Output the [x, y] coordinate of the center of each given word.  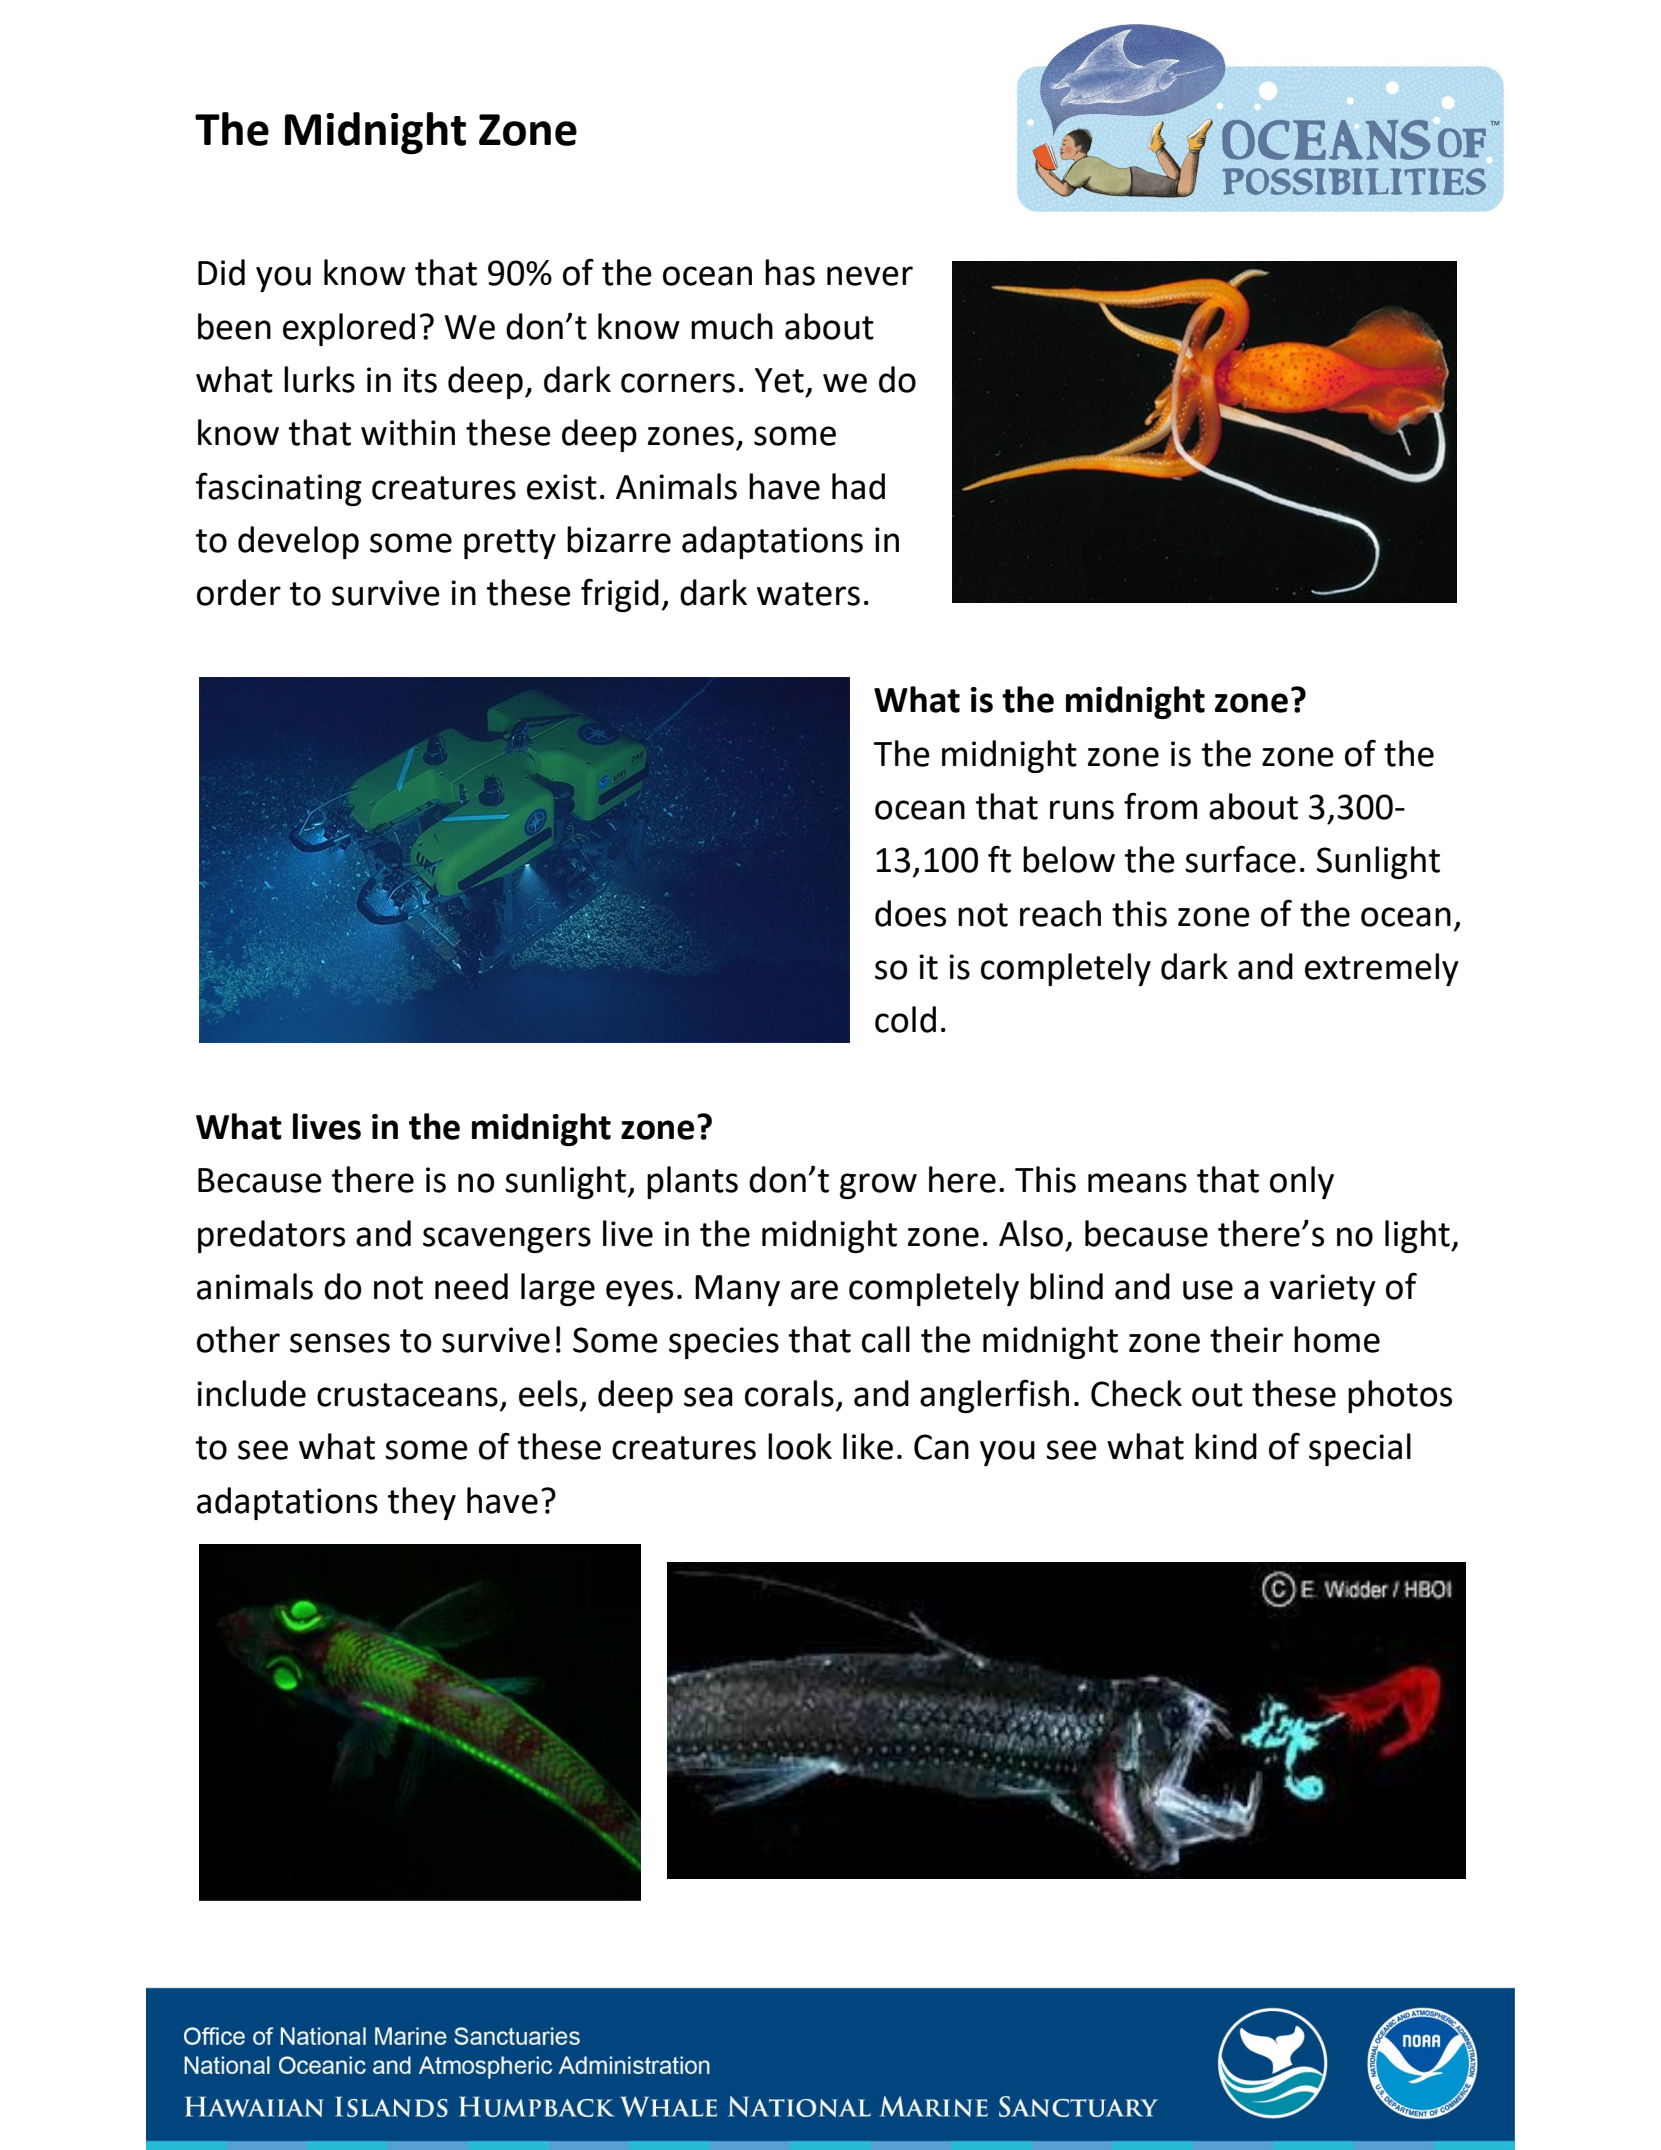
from [1160, 806]
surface [1240, 859]
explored [349, 329]
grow [878, 1186]
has [790, 272]
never [870, 276]
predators [271, 1236]
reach [1060, 913]
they [422, 1503]
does [910, 913]
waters [808, 594]
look [800, 1446]
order [239, 592]
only [1302, 1182]
